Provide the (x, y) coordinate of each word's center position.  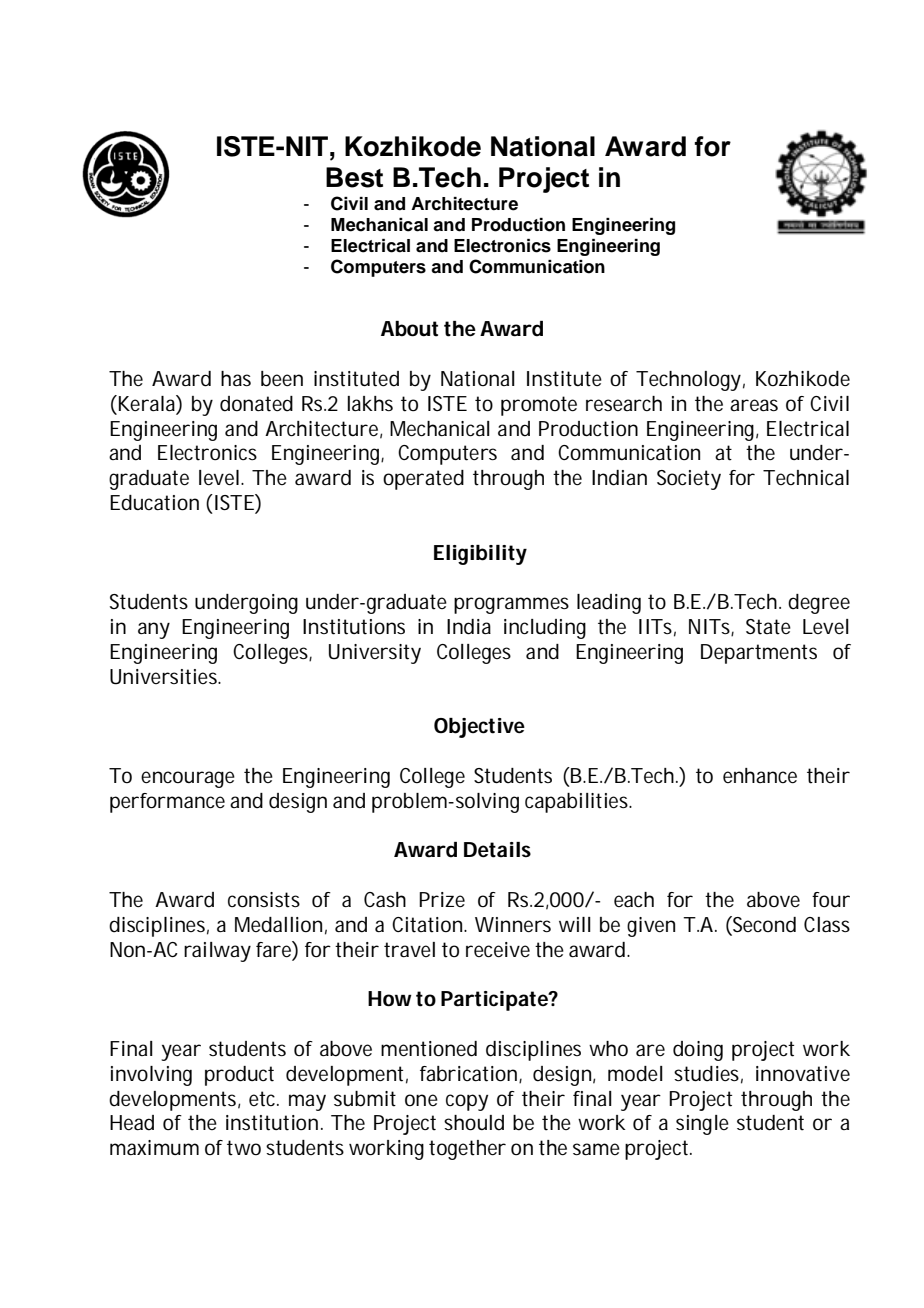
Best (354, 177)
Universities (163, 677)
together (467, 1150)
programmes (511, 605)
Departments (759, 654)
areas (754, 405)
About (409, 329)
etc (262, 1099)
